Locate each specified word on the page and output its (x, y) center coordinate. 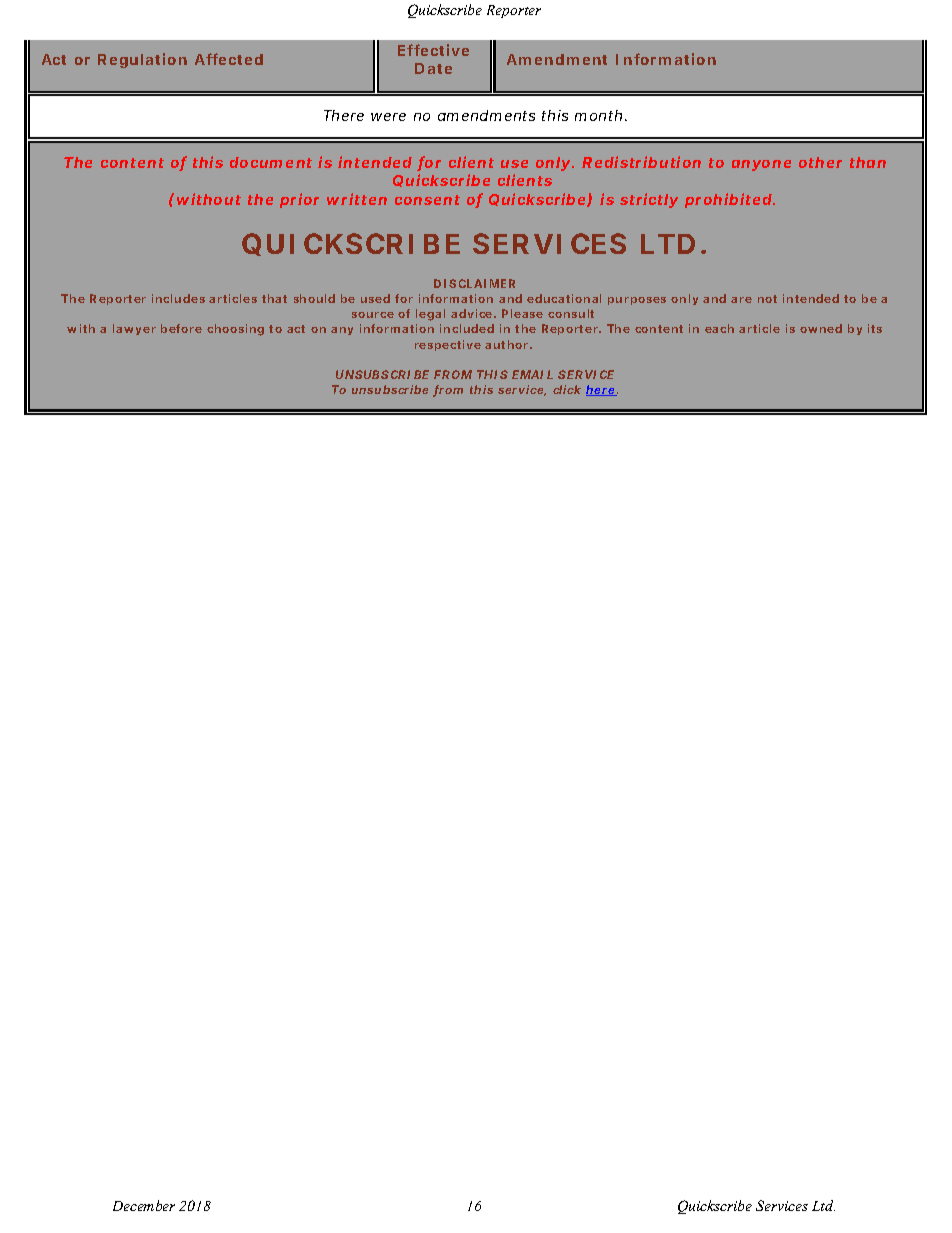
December (144, 1205)
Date (433, 68)
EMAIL (532, 374)
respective (448, 345)
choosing (235, 330)
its (875, 328)
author (506, 344)
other (820, 162)
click (567, 389)
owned (821, 328)
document (271, 162)
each (719, 328)
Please (522, 313)
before (181, 328)
